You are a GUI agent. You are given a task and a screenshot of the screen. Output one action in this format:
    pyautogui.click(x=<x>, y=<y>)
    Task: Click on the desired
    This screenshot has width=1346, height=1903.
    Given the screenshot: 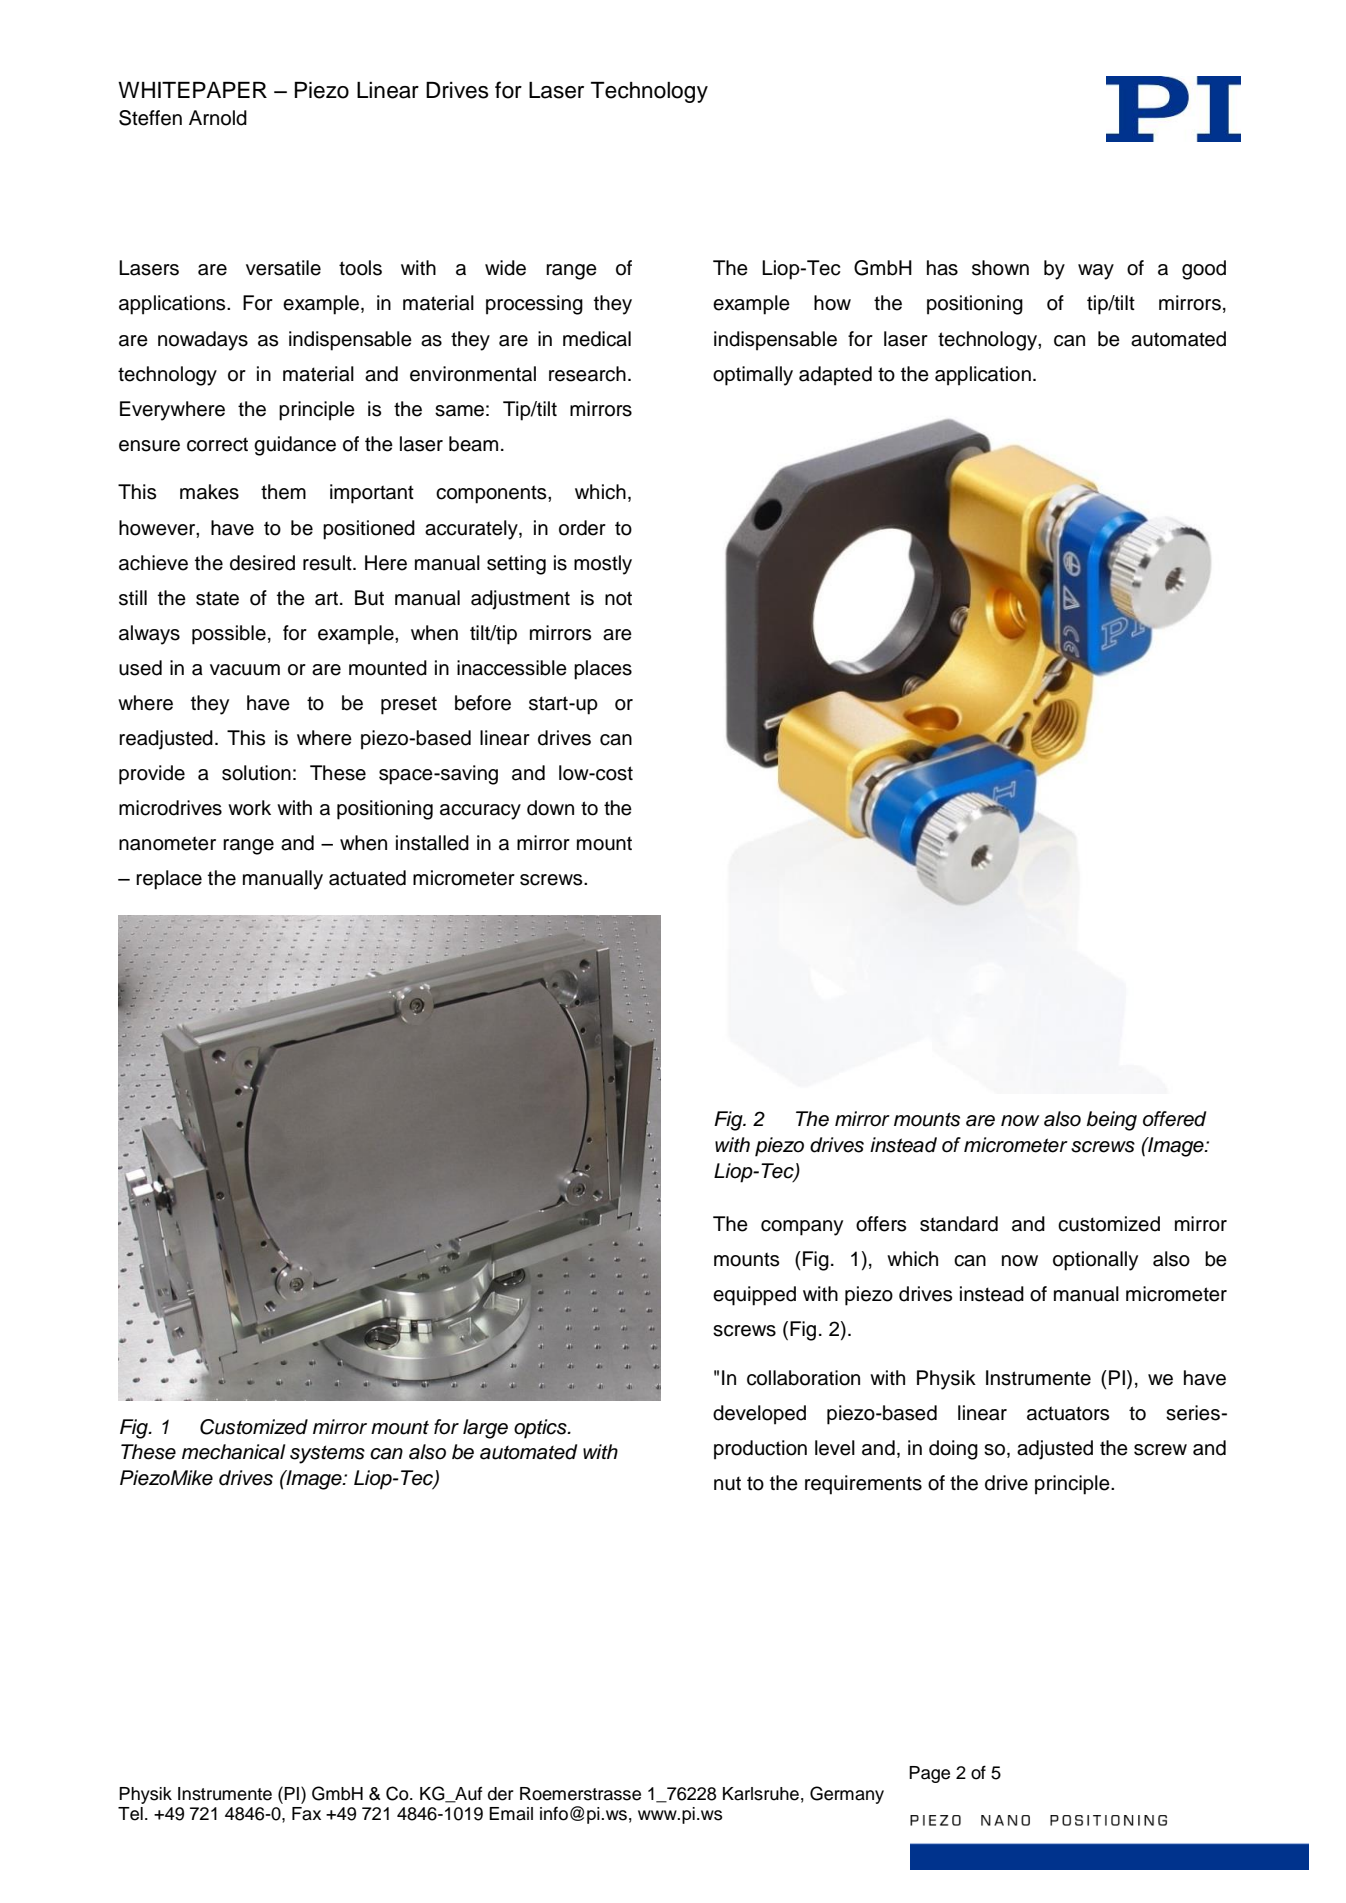 What is the action you would take?
    pyautogui.click(x=262, y=563)
